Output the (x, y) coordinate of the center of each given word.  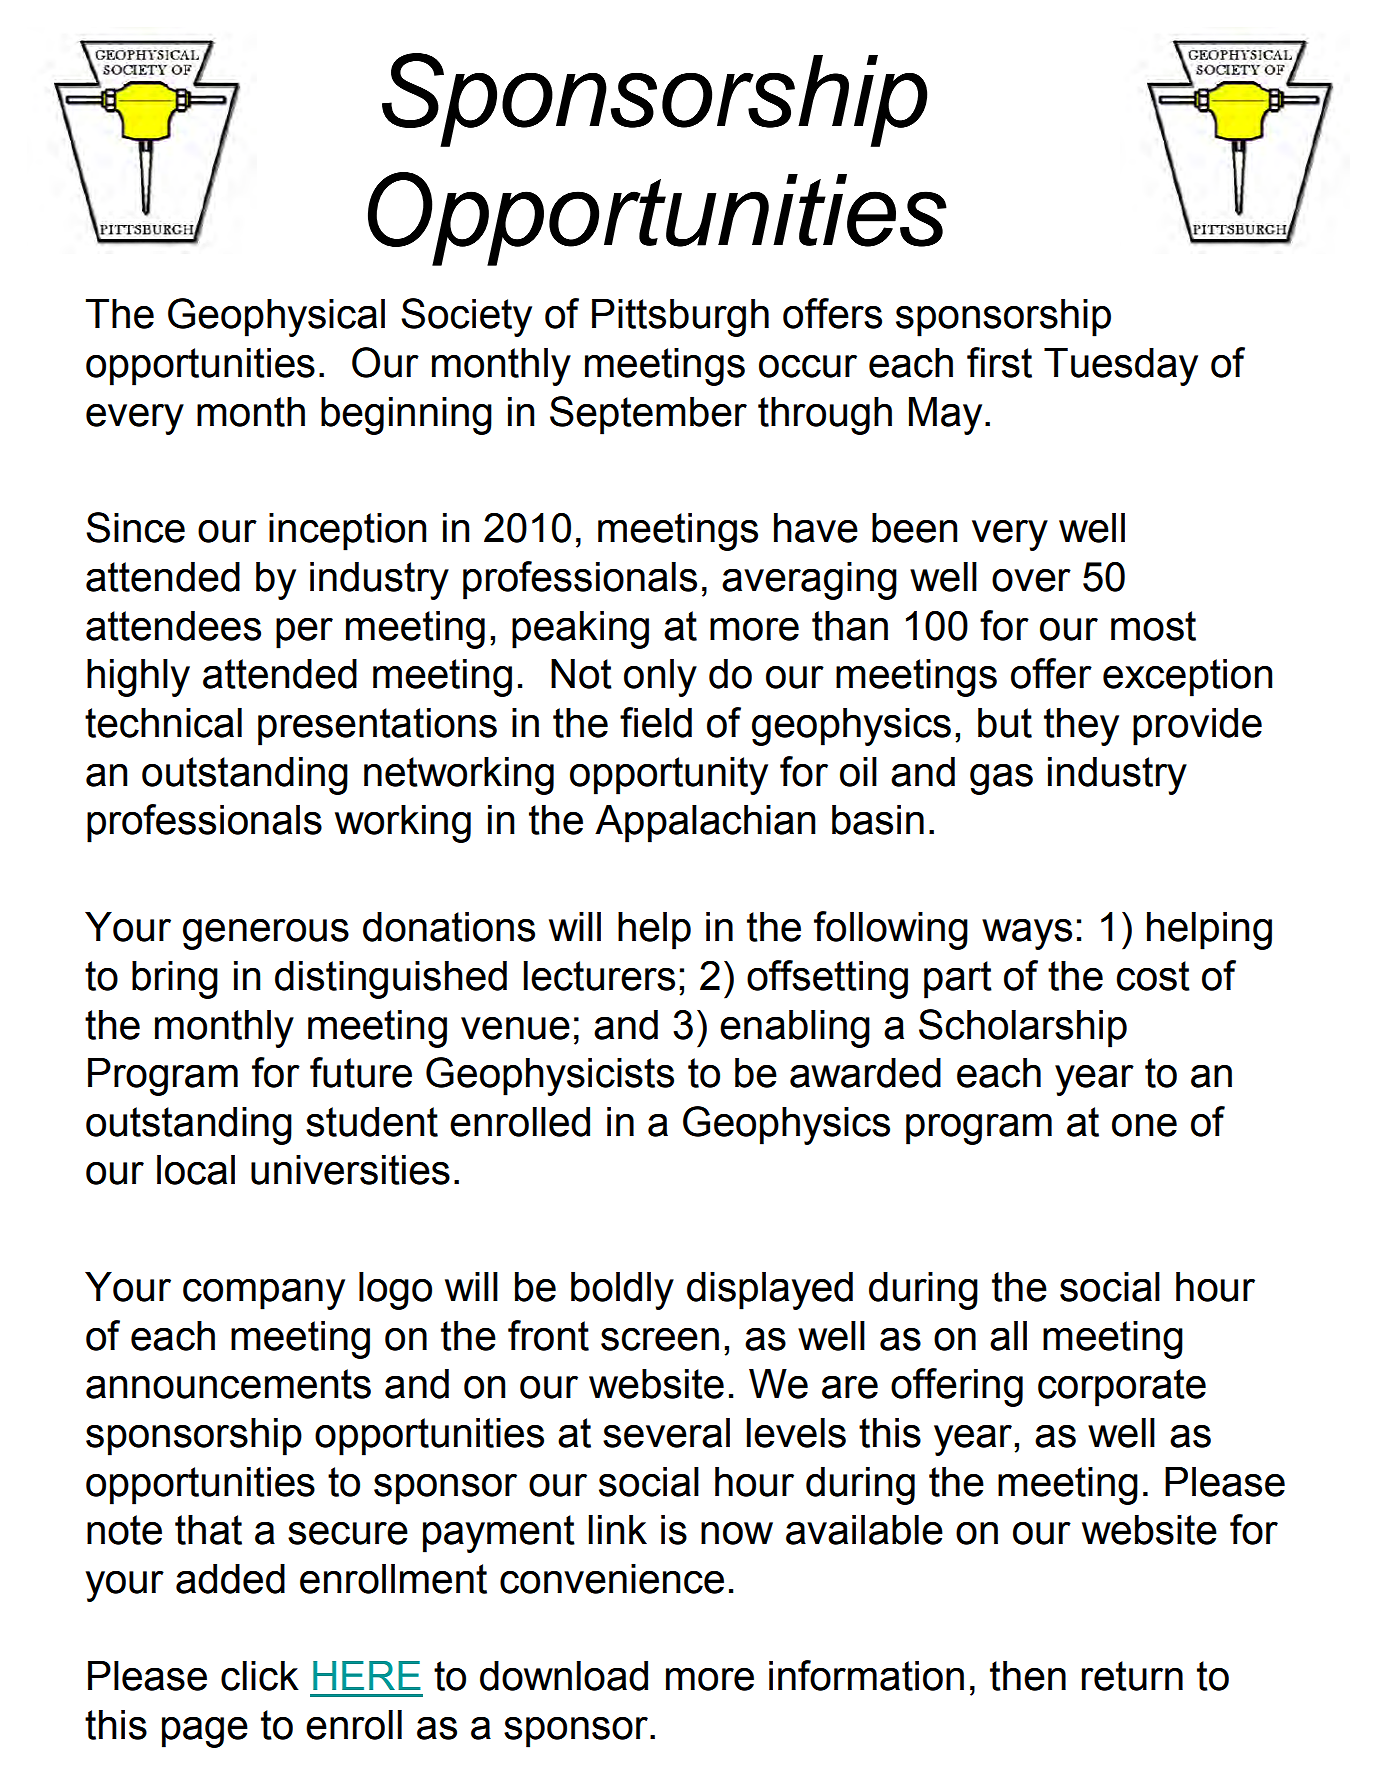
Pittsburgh (680, 318)
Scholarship (1023, 1028)
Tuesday (1121, 367)
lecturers (599, 976)
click (260, 1676)
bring (175, 980)
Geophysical (276, 317)
